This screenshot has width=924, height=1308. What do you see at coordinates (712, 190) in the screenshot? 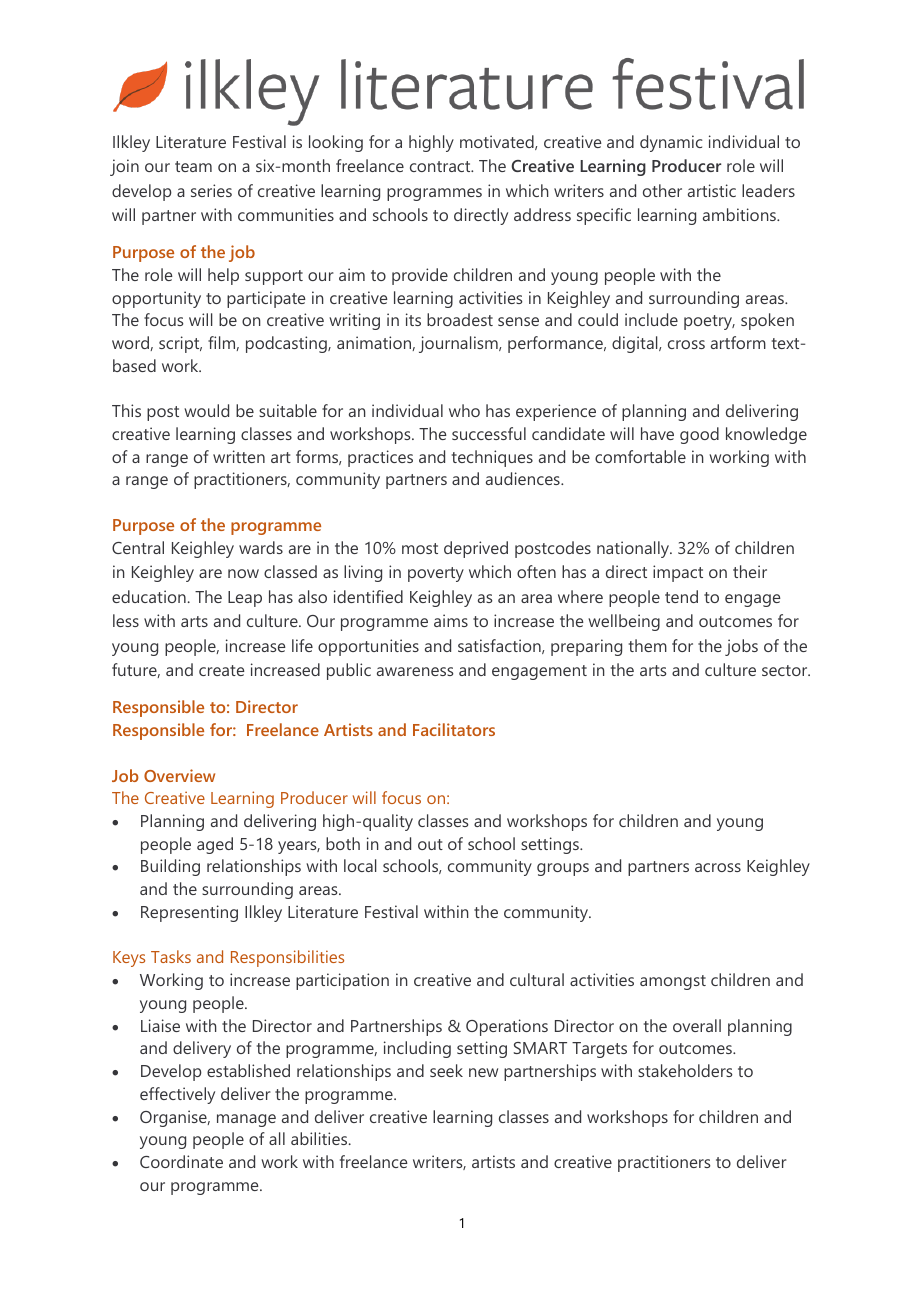
I see `artistic` at bounding box center [712, 190].
